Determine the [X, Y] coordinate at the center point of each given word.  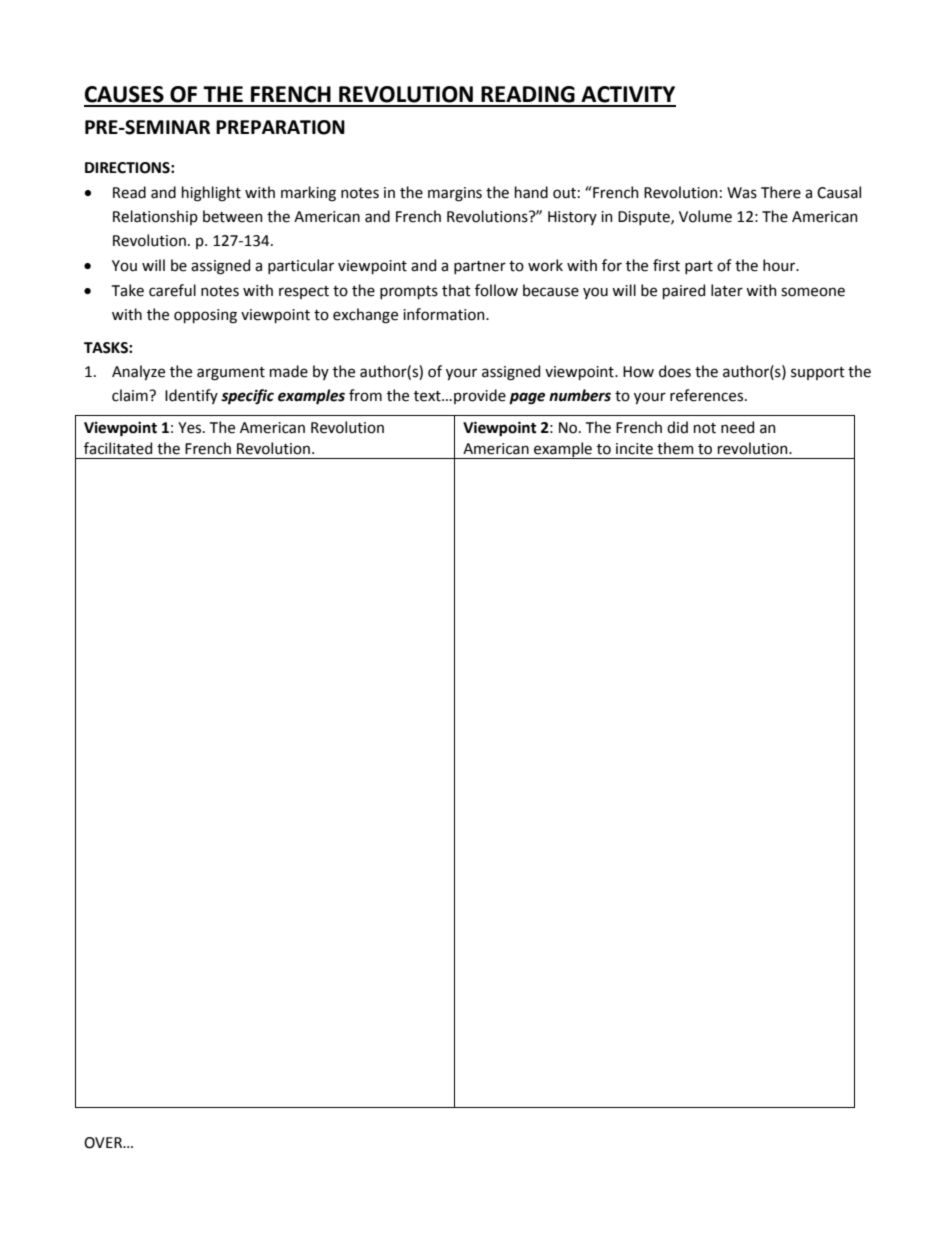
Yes [191, 428]
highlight [211, 194]
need [737, 427]
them [675, 448]
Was [742, 193]
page [527, 398]
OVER [104, 1143]
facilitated [118, 448]
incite [634, 449]
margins [455, 194]
